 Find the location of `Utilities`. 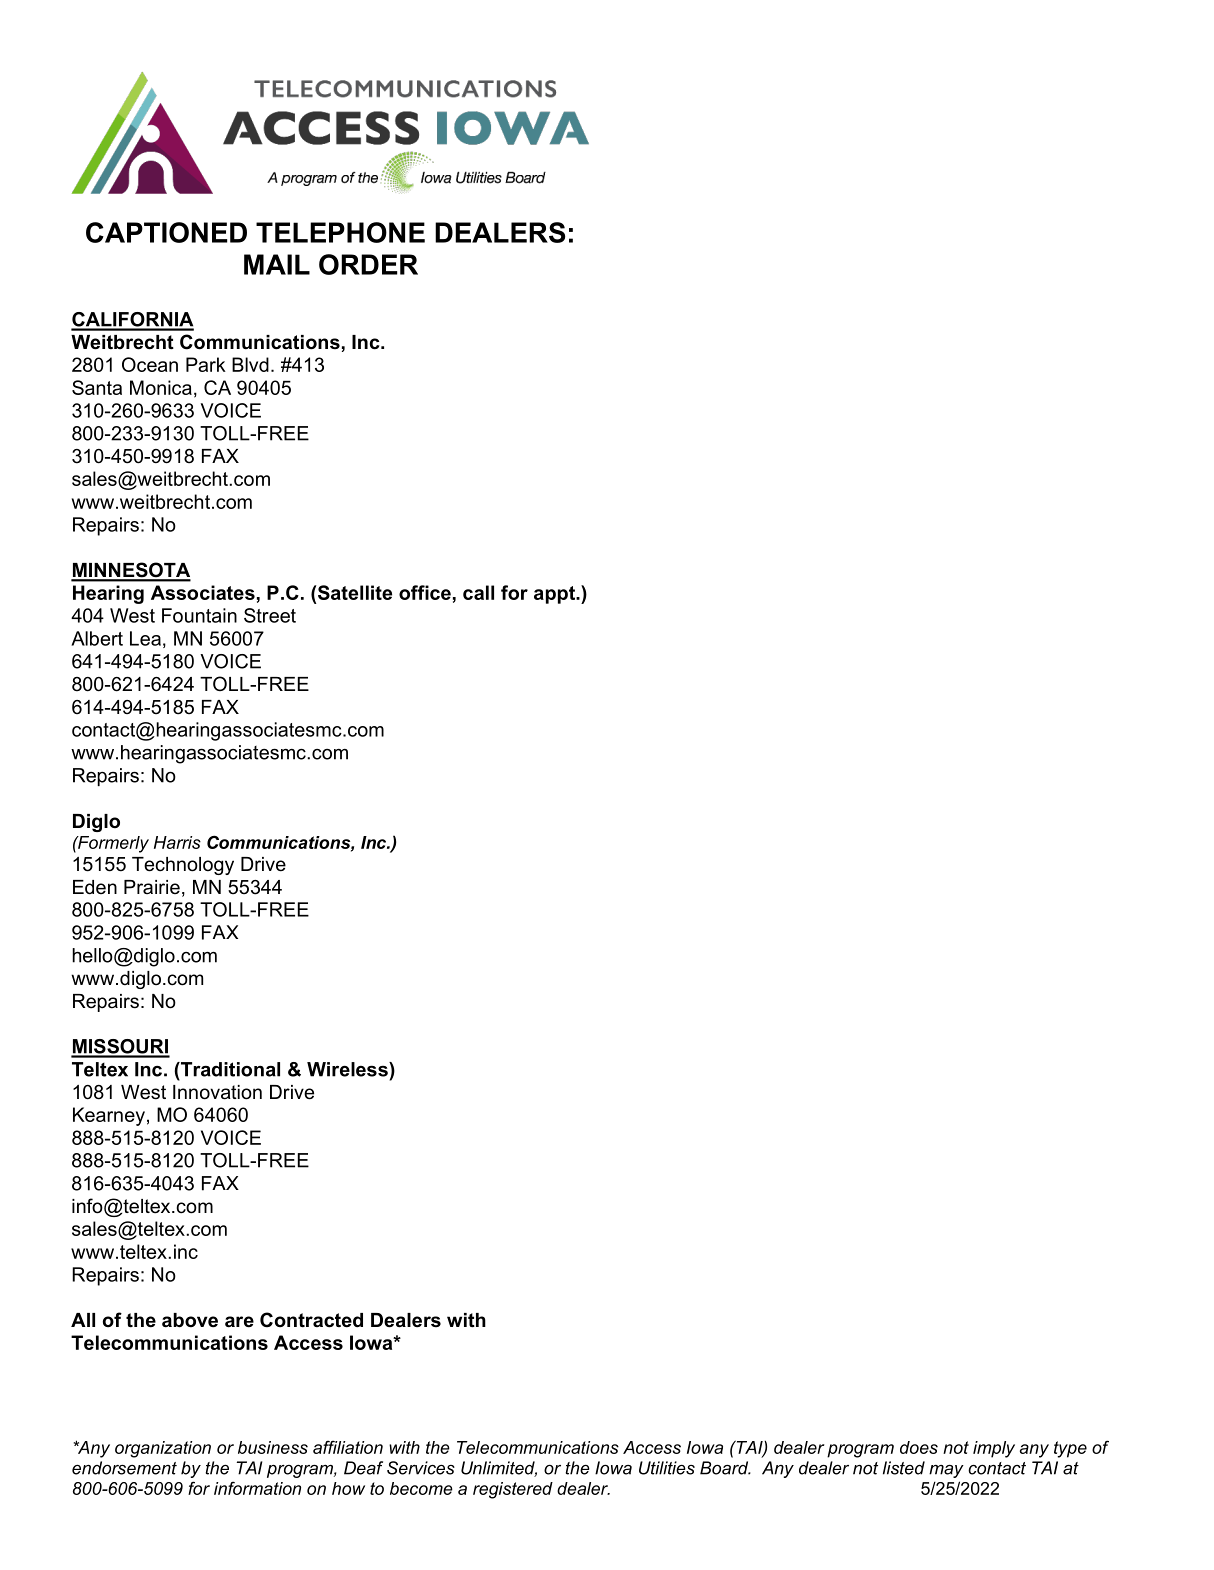

Utilities is located at coordinates (667, 1468).
